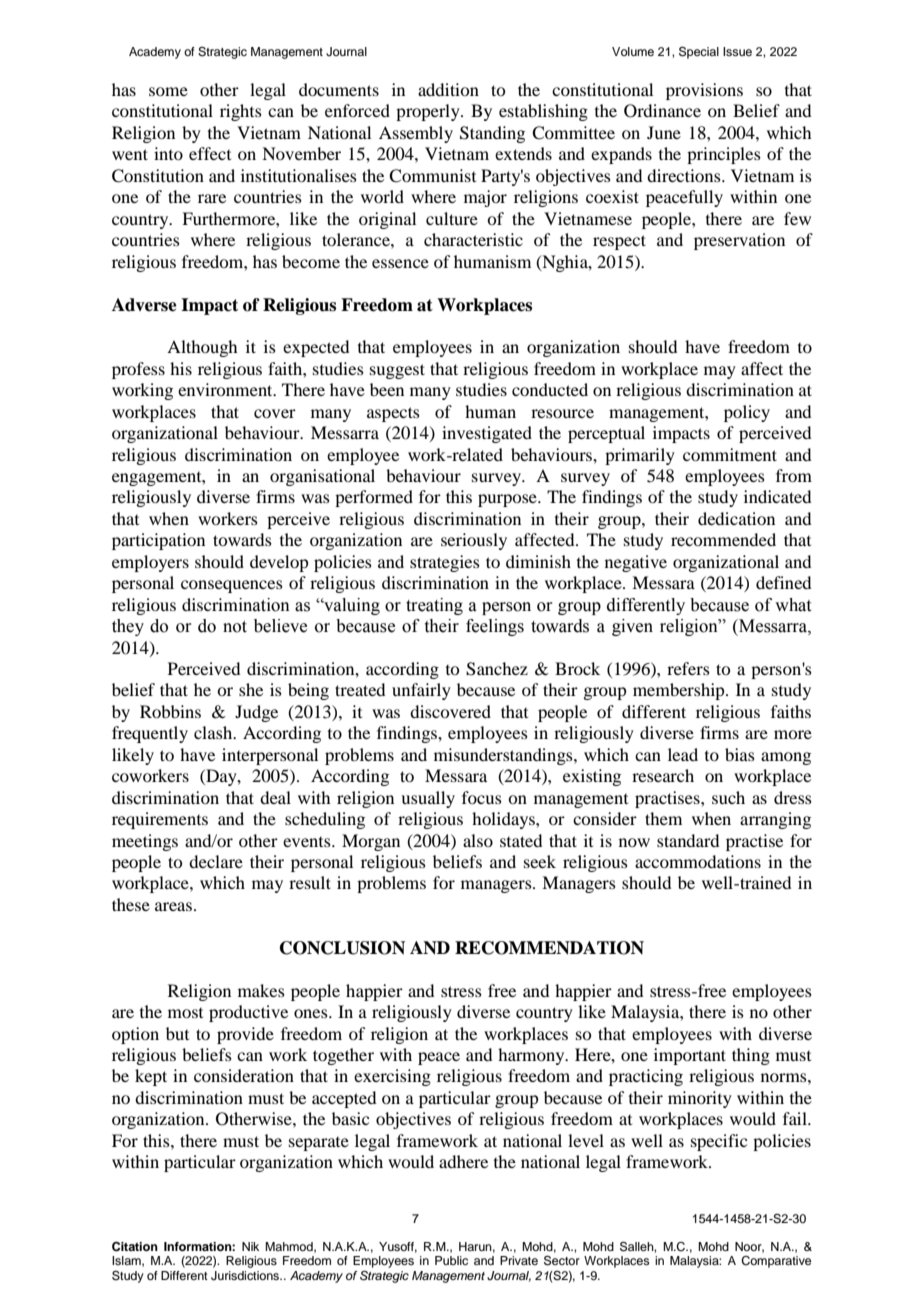 The width and height of the screenshot is (924, 1308). I want to click on accommodations, so click(698, 861).
